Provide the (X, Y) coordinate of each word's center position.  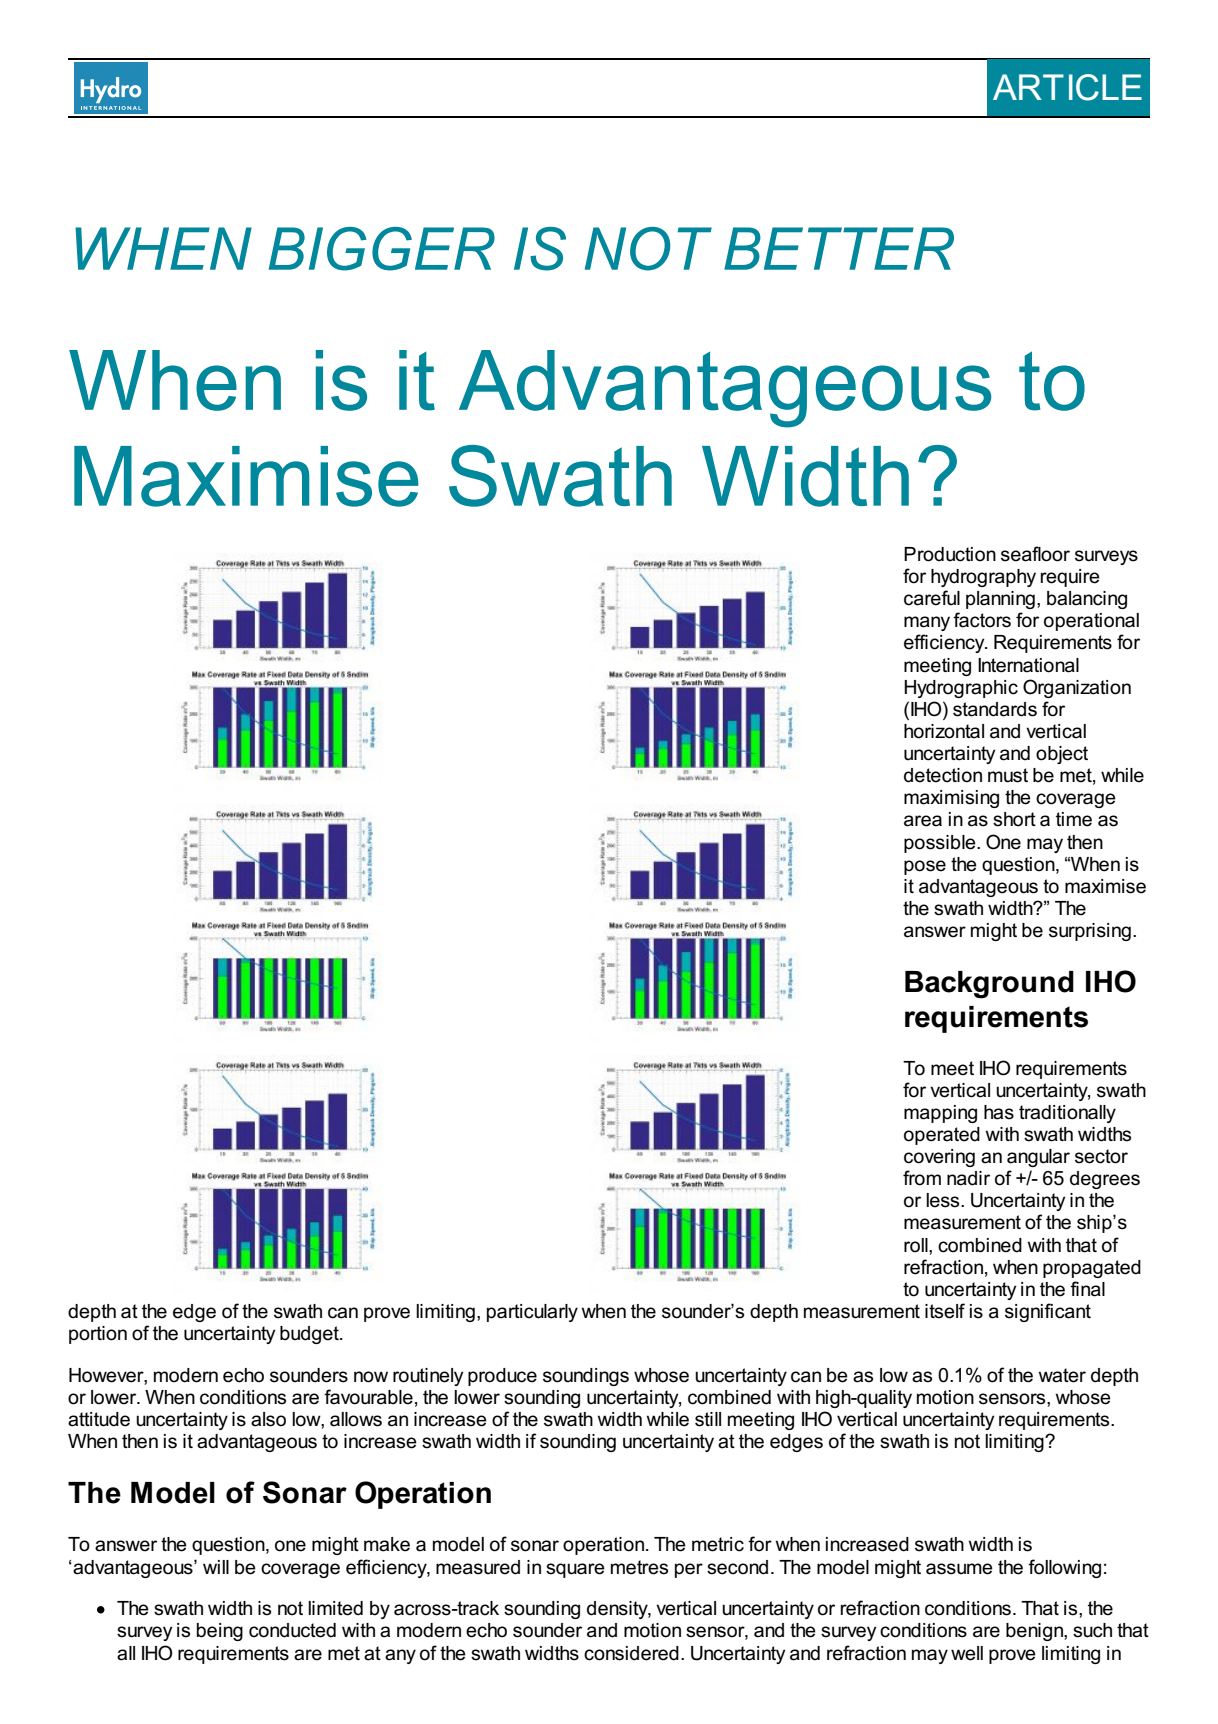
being (220, 1632)
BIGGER (382, 249)
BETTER (839, 248)
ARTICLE (1067, 87)
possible (941, 844)
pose (925, 867)
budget (310, 1335)
